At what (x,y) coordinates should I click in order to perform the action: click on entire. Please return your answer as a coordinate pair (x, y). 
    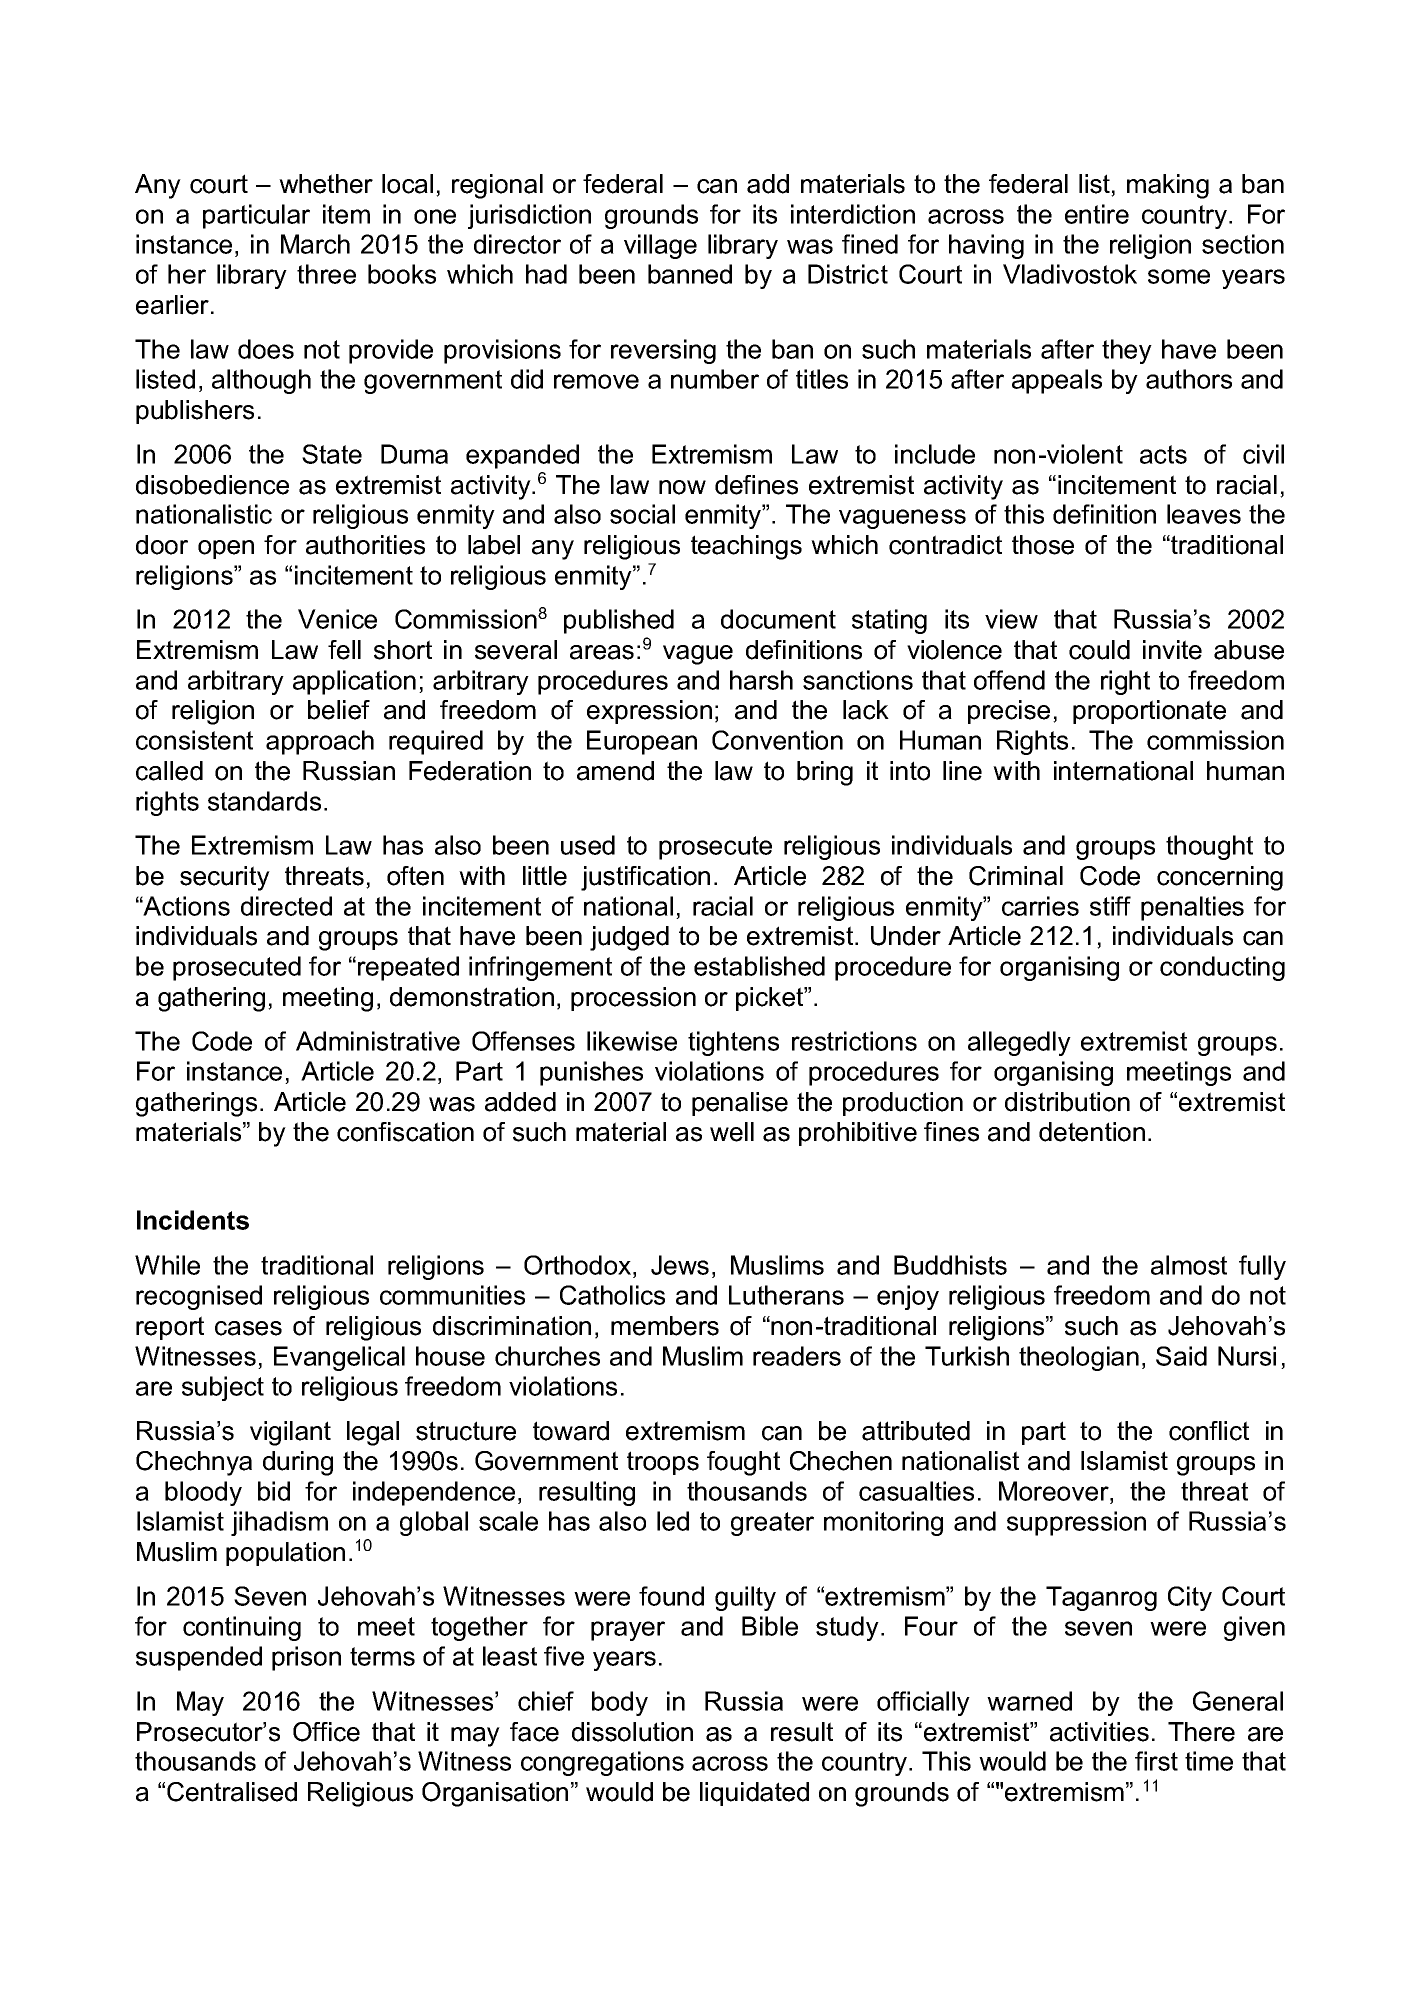
    Looking at the image, I should click on (1097, 214).
